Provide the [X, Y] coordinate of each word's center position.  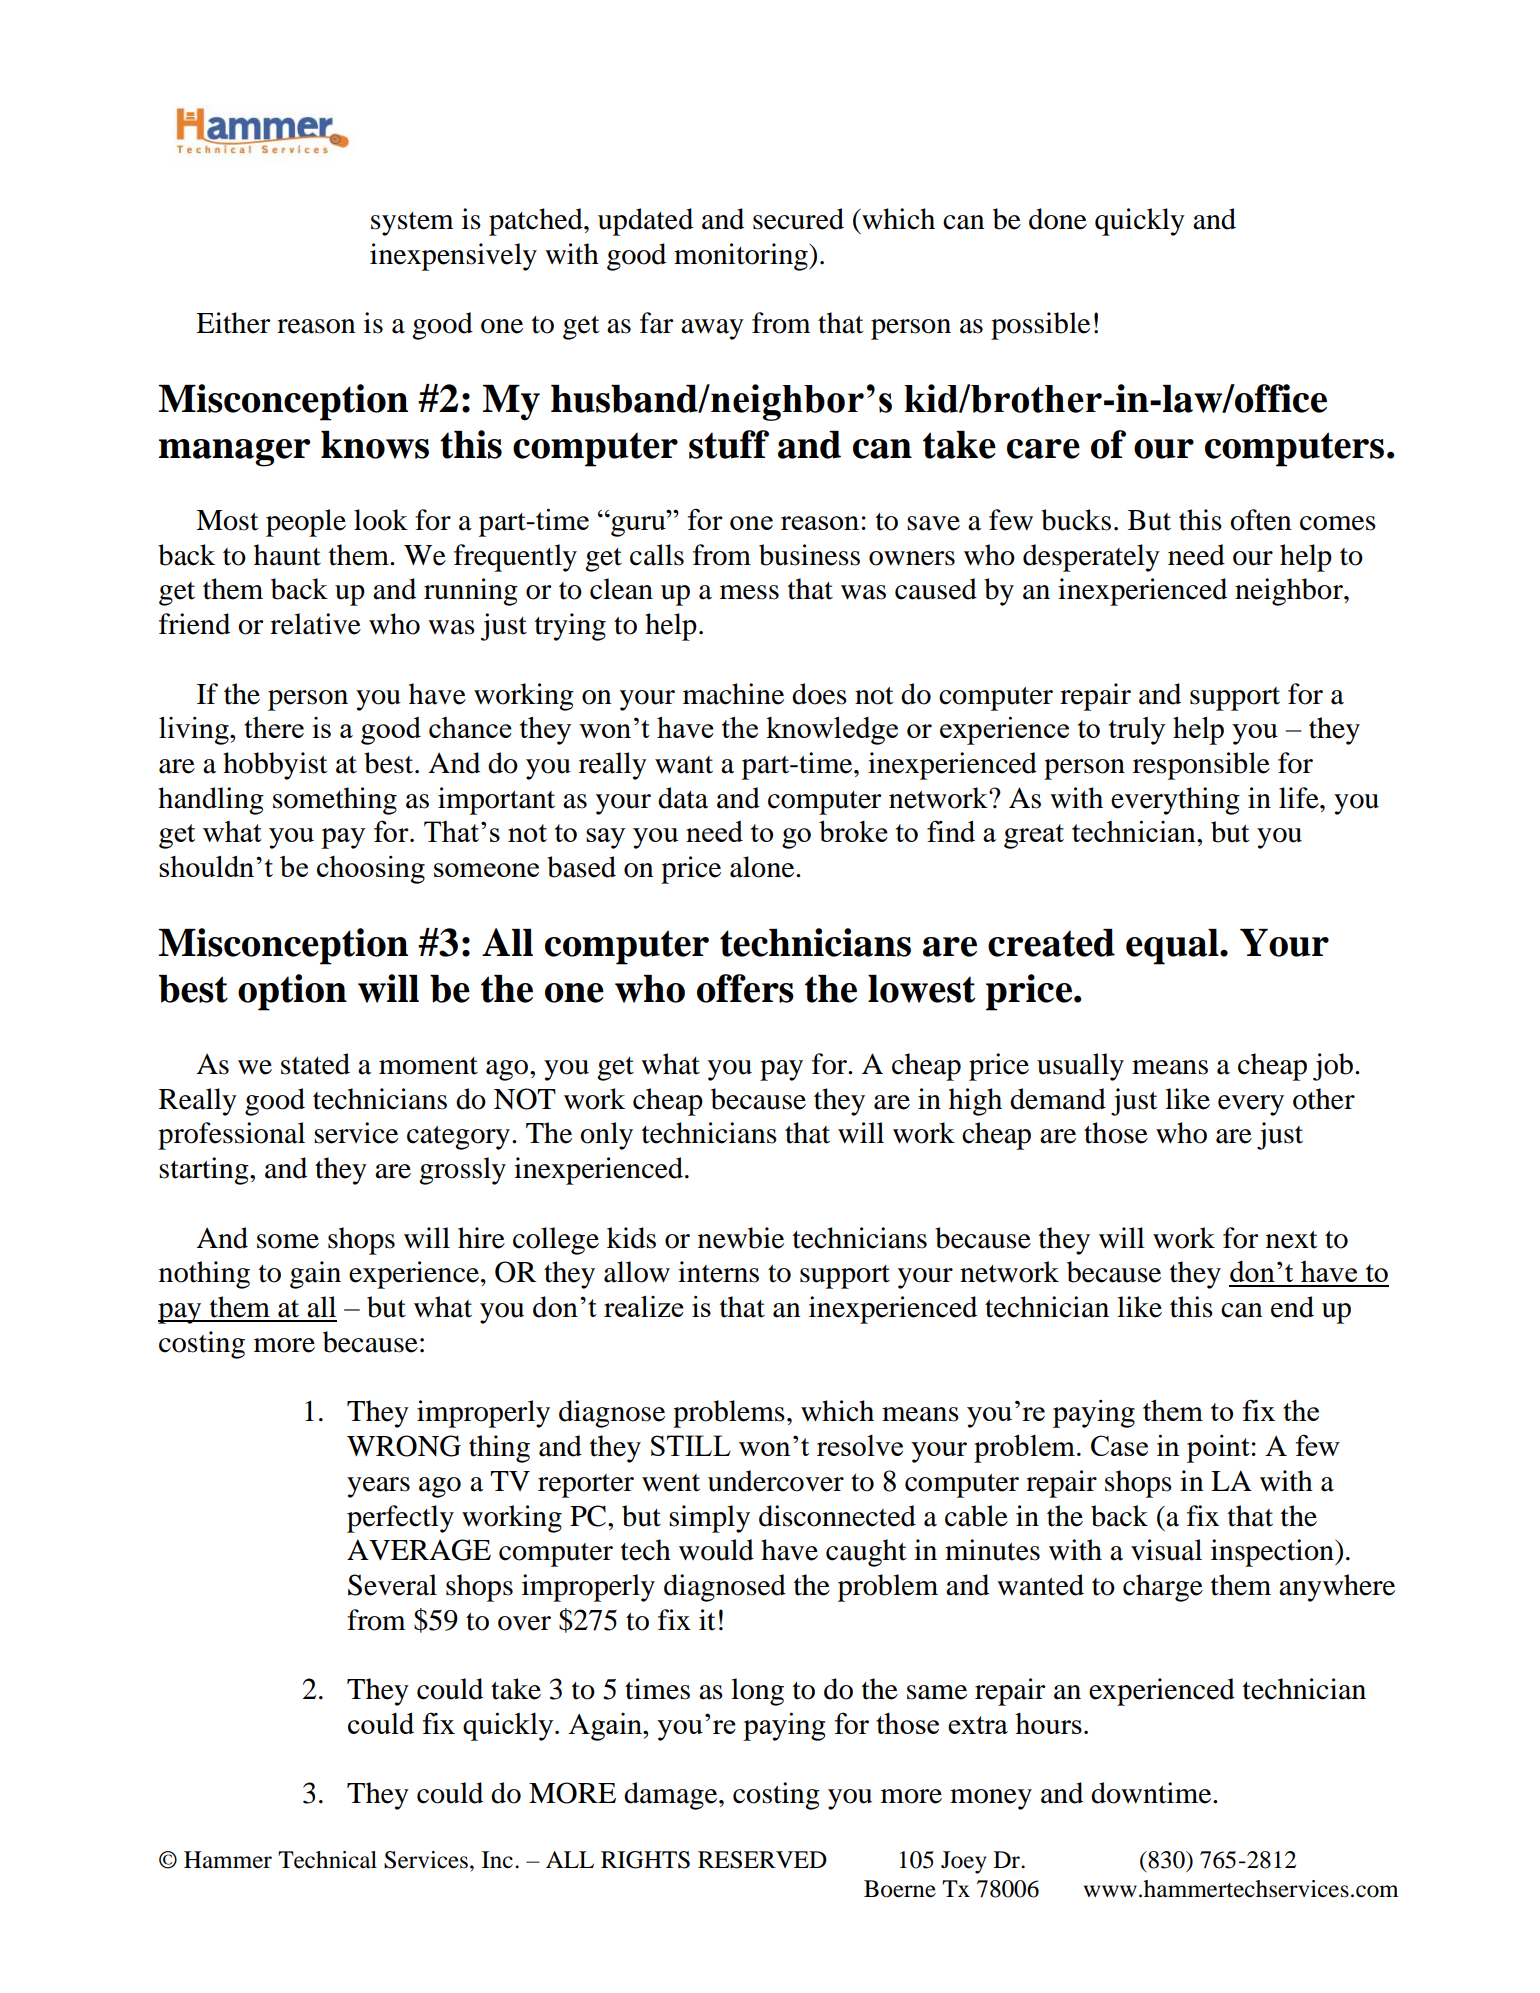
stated [315, 1064]
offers [745, 988]
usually [1080, 1067]
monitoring [742, 257]
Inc [497, 1860]
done [1058, 219]
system [412, 224]
